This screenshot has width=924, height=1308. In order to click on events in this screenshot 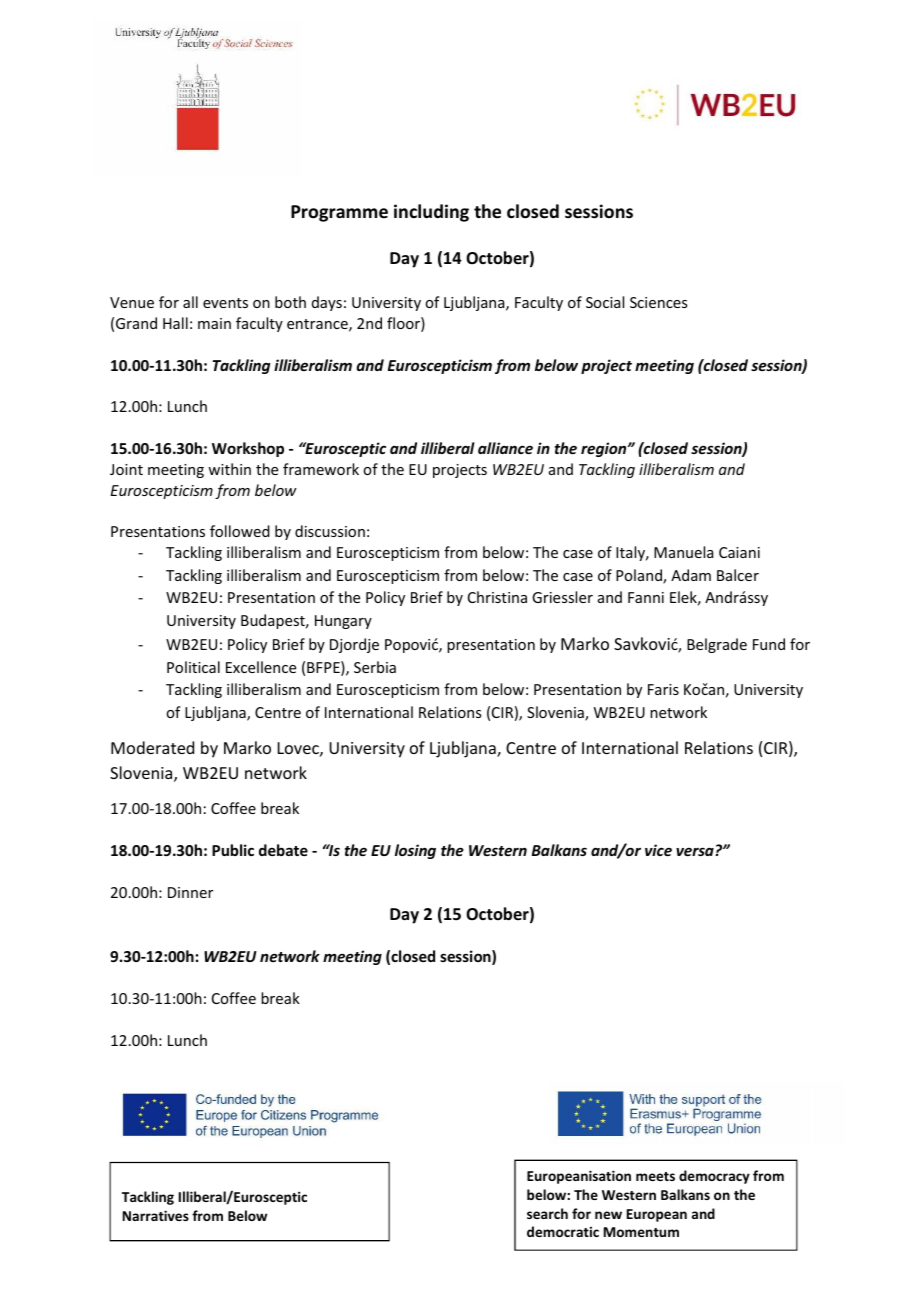, I will do `click(225, 303)`.
